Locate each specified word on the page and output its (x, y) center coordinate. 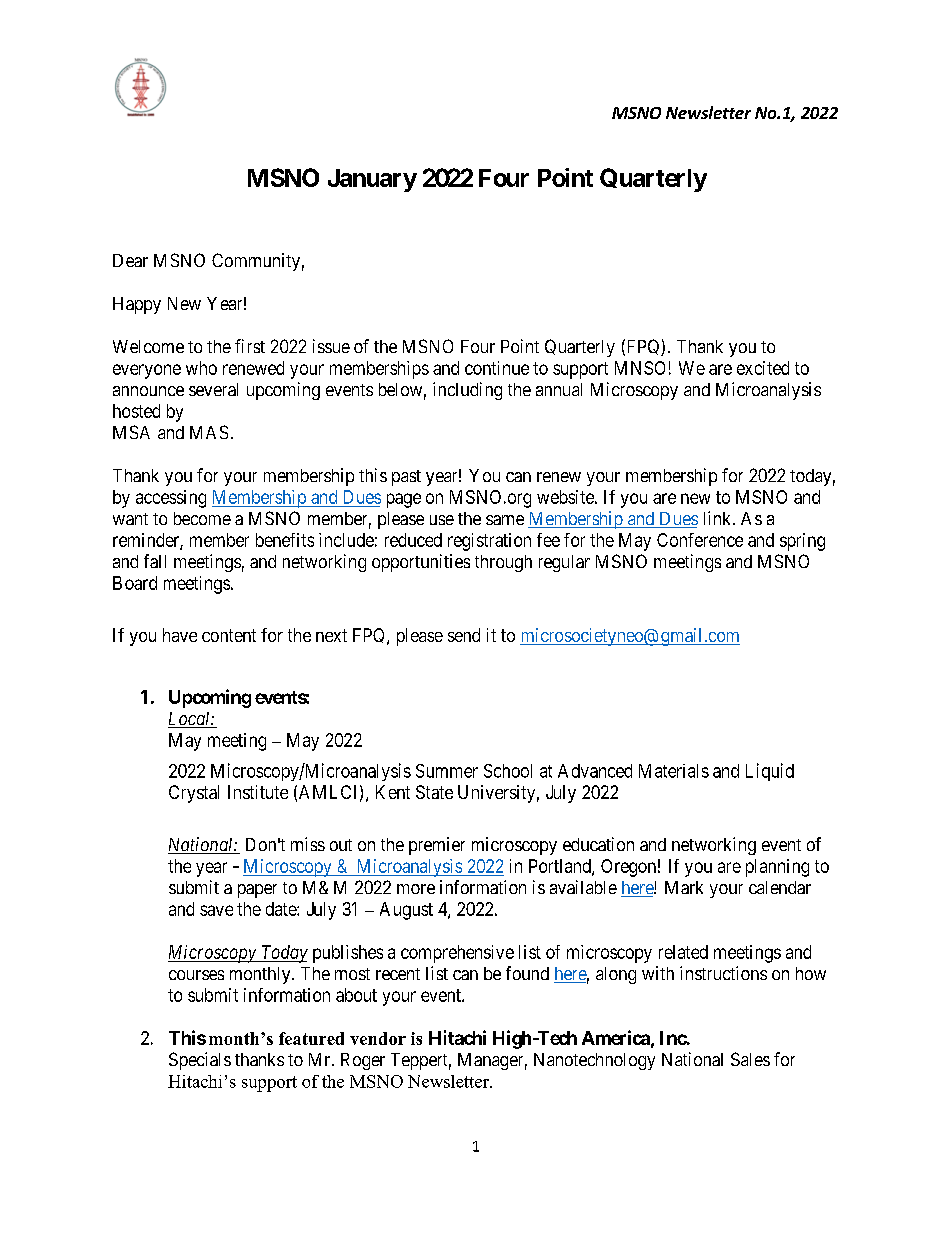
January (372, 180)
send (464, 635)
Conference (700, 540)
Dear (130, 260)
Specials (200, 1061)
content (229, 635)
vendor (378, 1038)
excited (763, 368)
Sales (750, 1059)
